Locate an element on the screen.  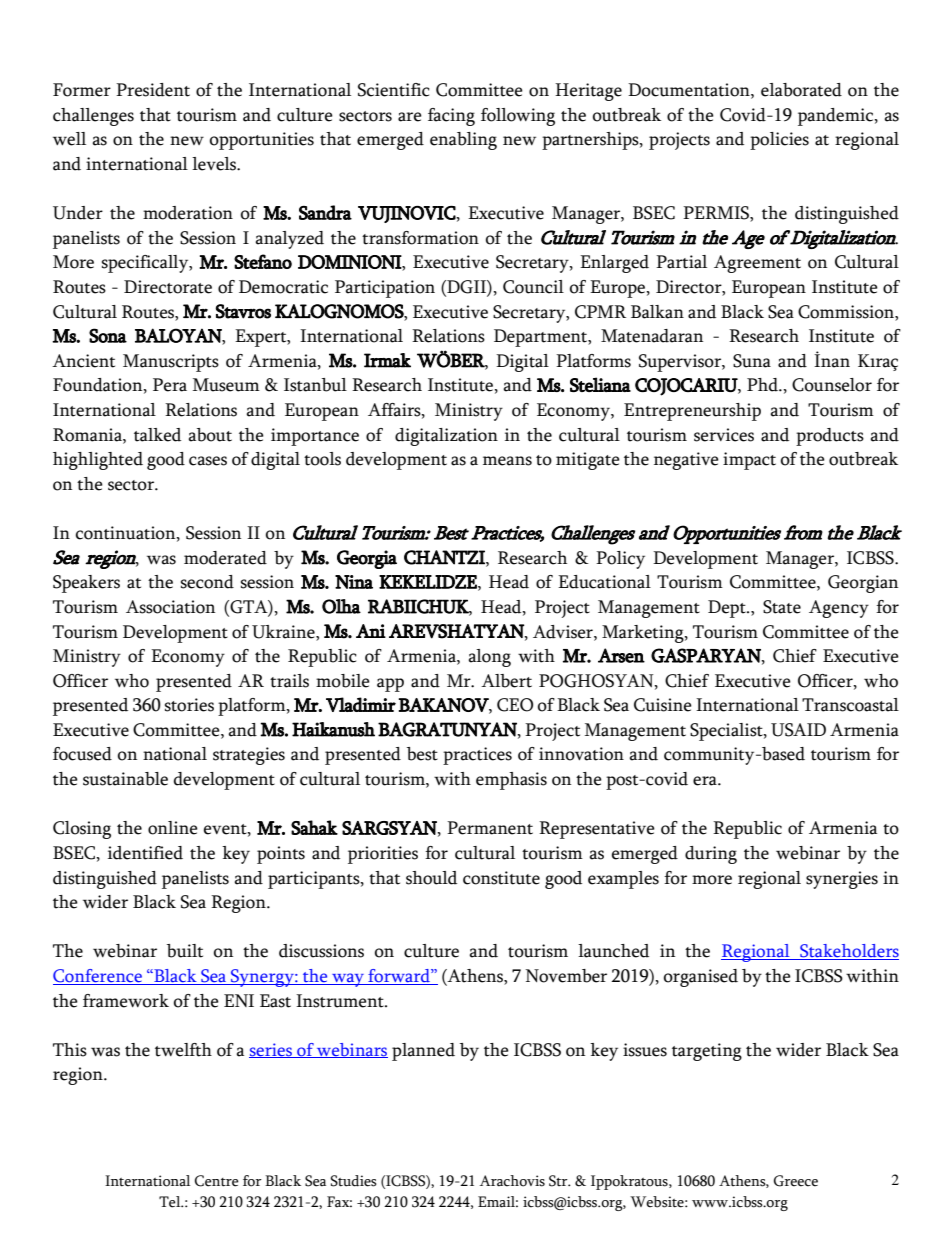
along is located at coordinates (489, 658).
